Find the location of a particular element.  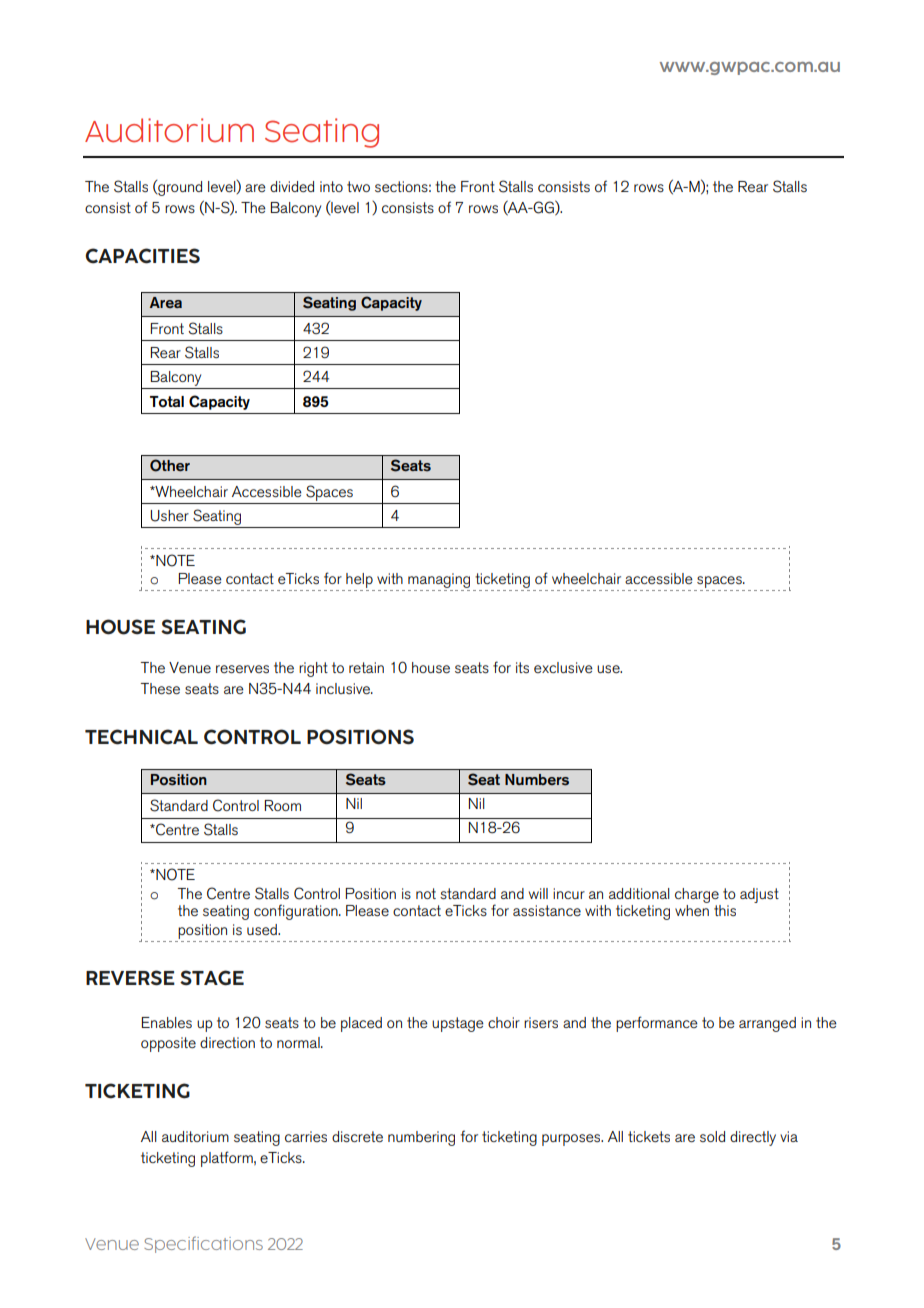

this is located at coordinates (725, 910).
